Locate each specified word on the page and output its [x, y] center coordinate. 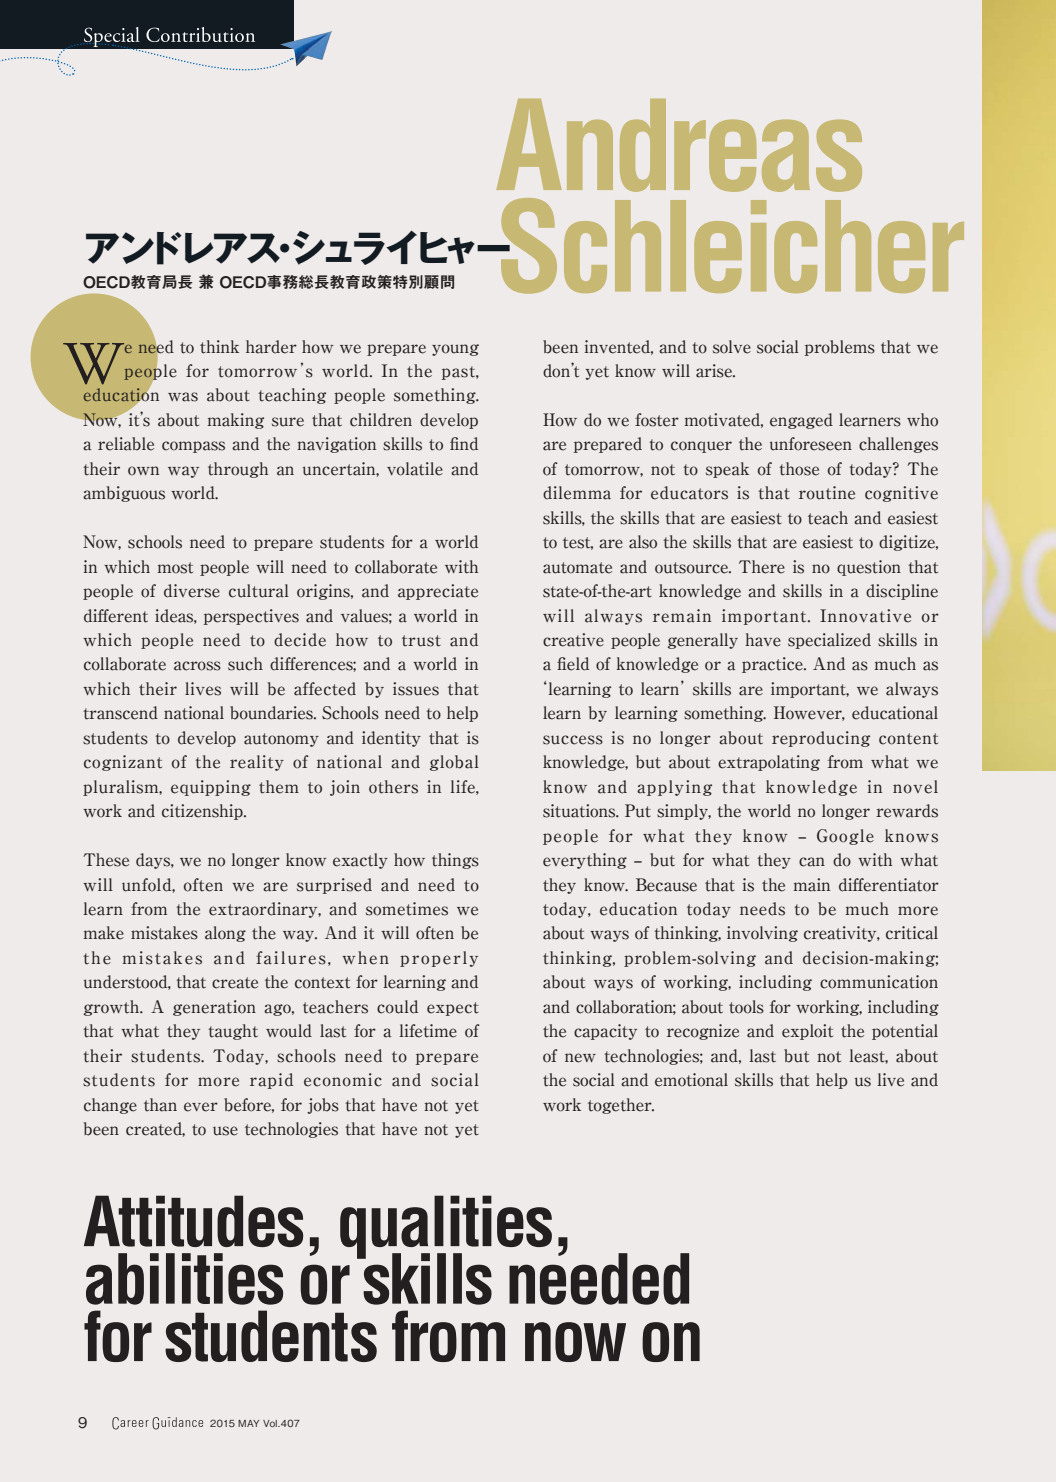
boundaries [272, 713]
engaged [801, 421]
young [455, 350]
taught [233, 1032]
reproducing [821, 739]
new [580, 1058]
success [573, 740]
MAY [248, 1423]
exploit [807, 1032]
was [183, 397]
